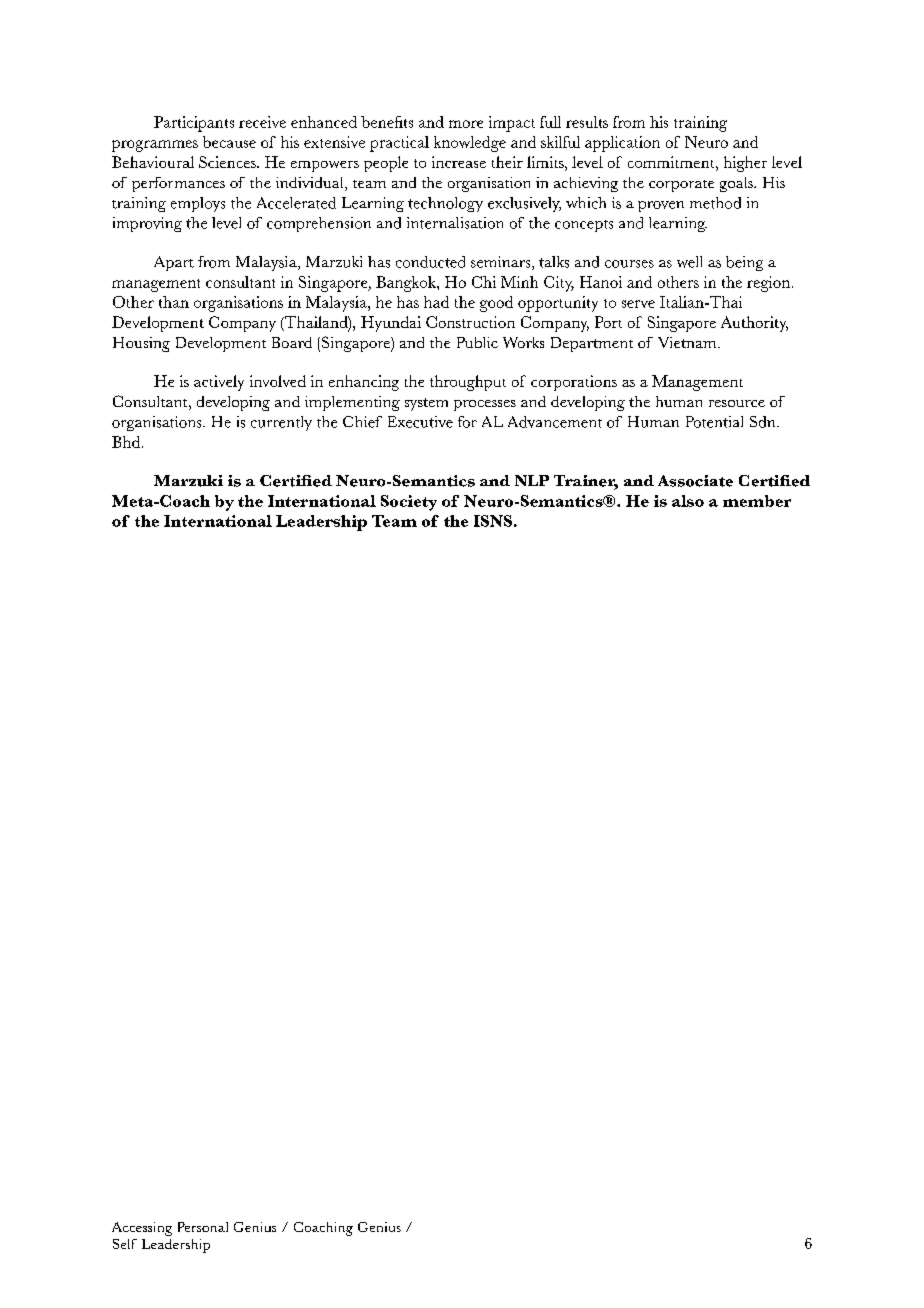 This screenshot has width=924, height=1308. I want to click on Accessing, so click(142, 1229).
